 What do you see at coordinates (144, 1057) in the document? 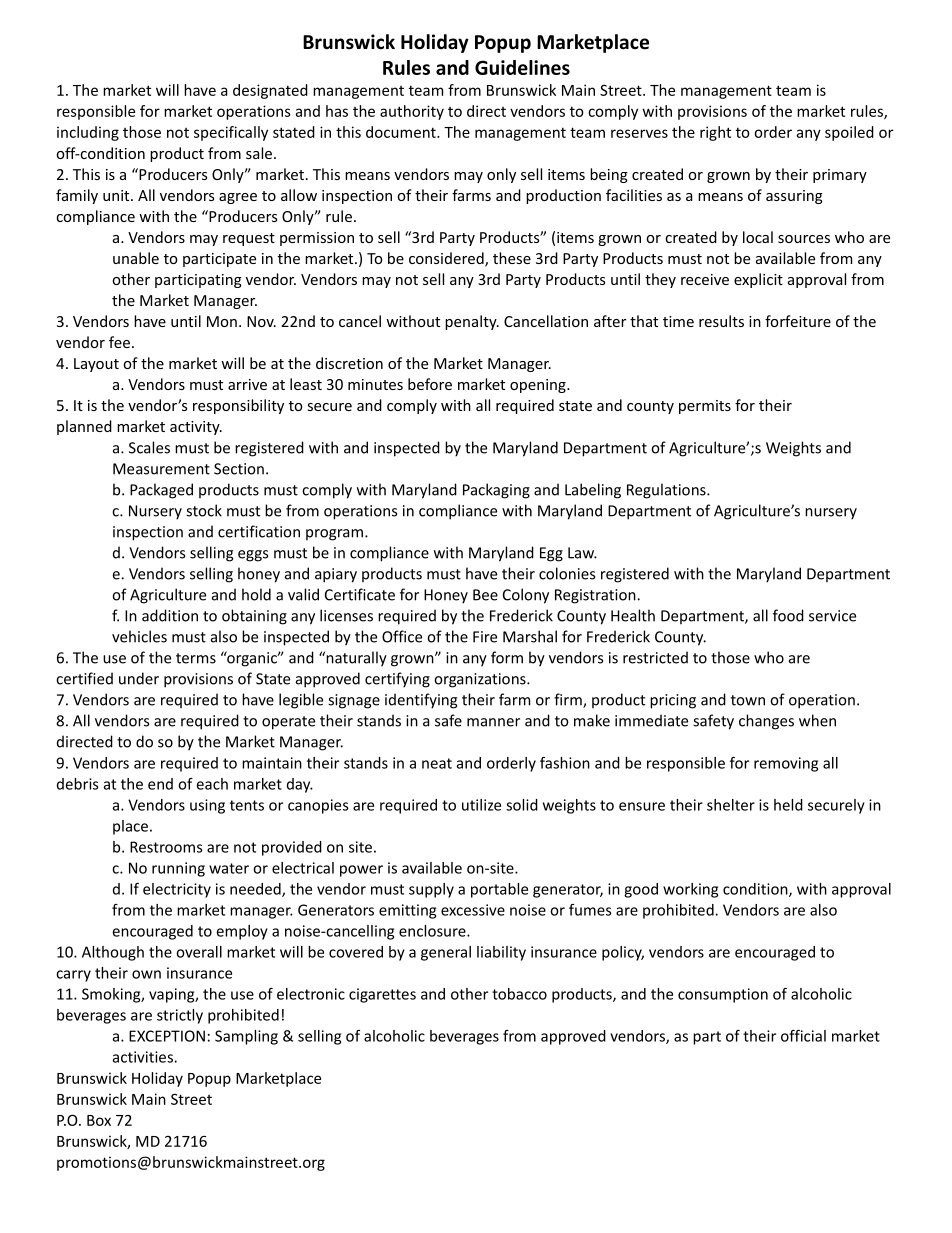
I see `activities` at bounding box center [144, 1057].
